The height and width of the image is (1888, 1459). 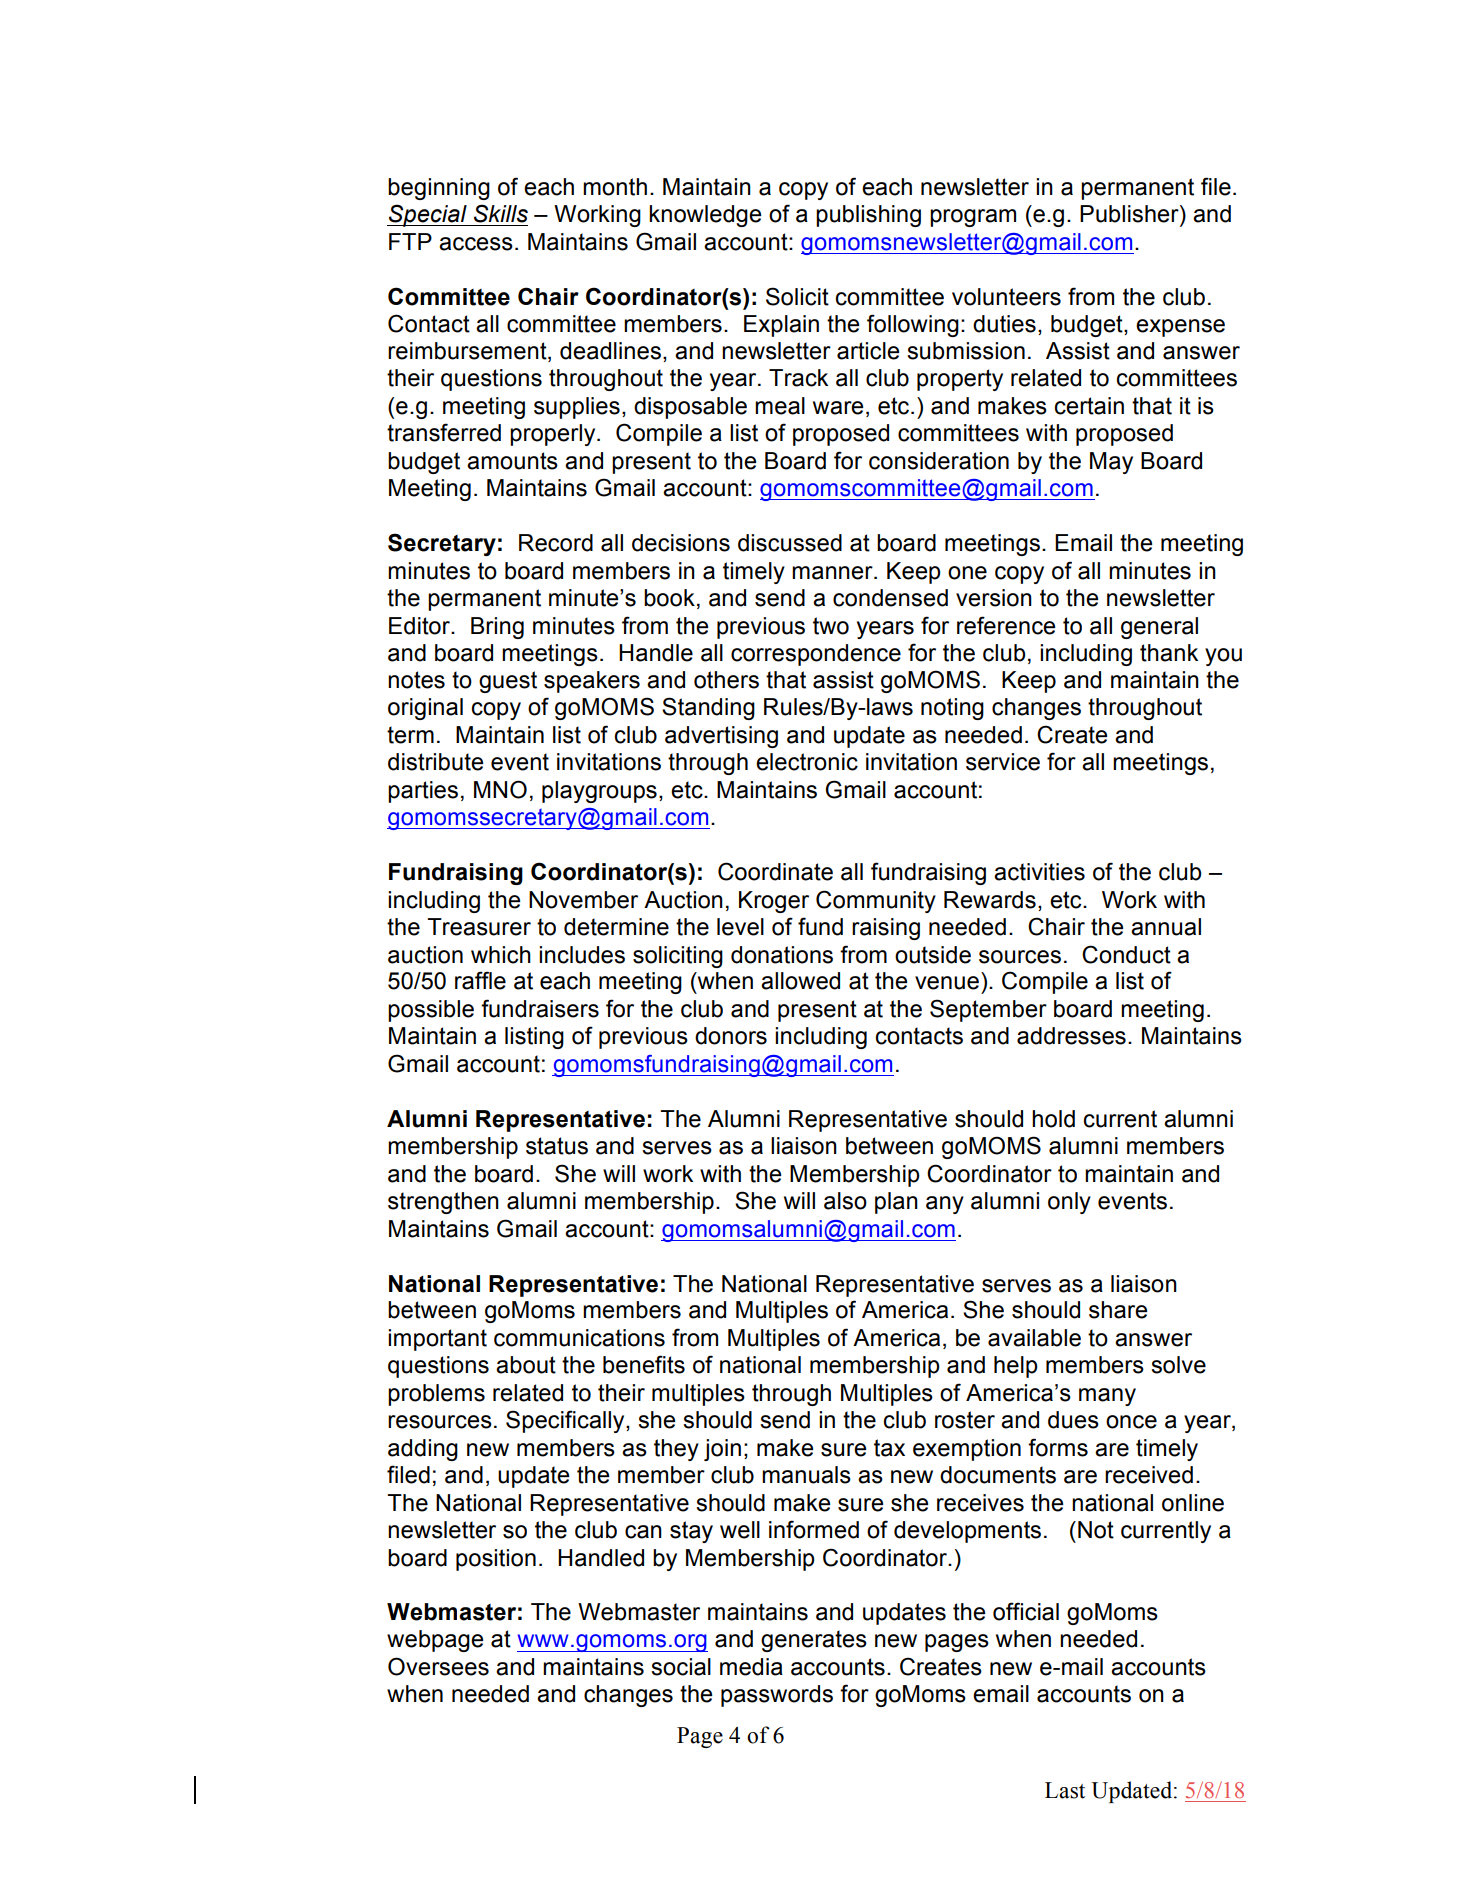 I want to click on Publisher, so click(x=1130, y=214).
